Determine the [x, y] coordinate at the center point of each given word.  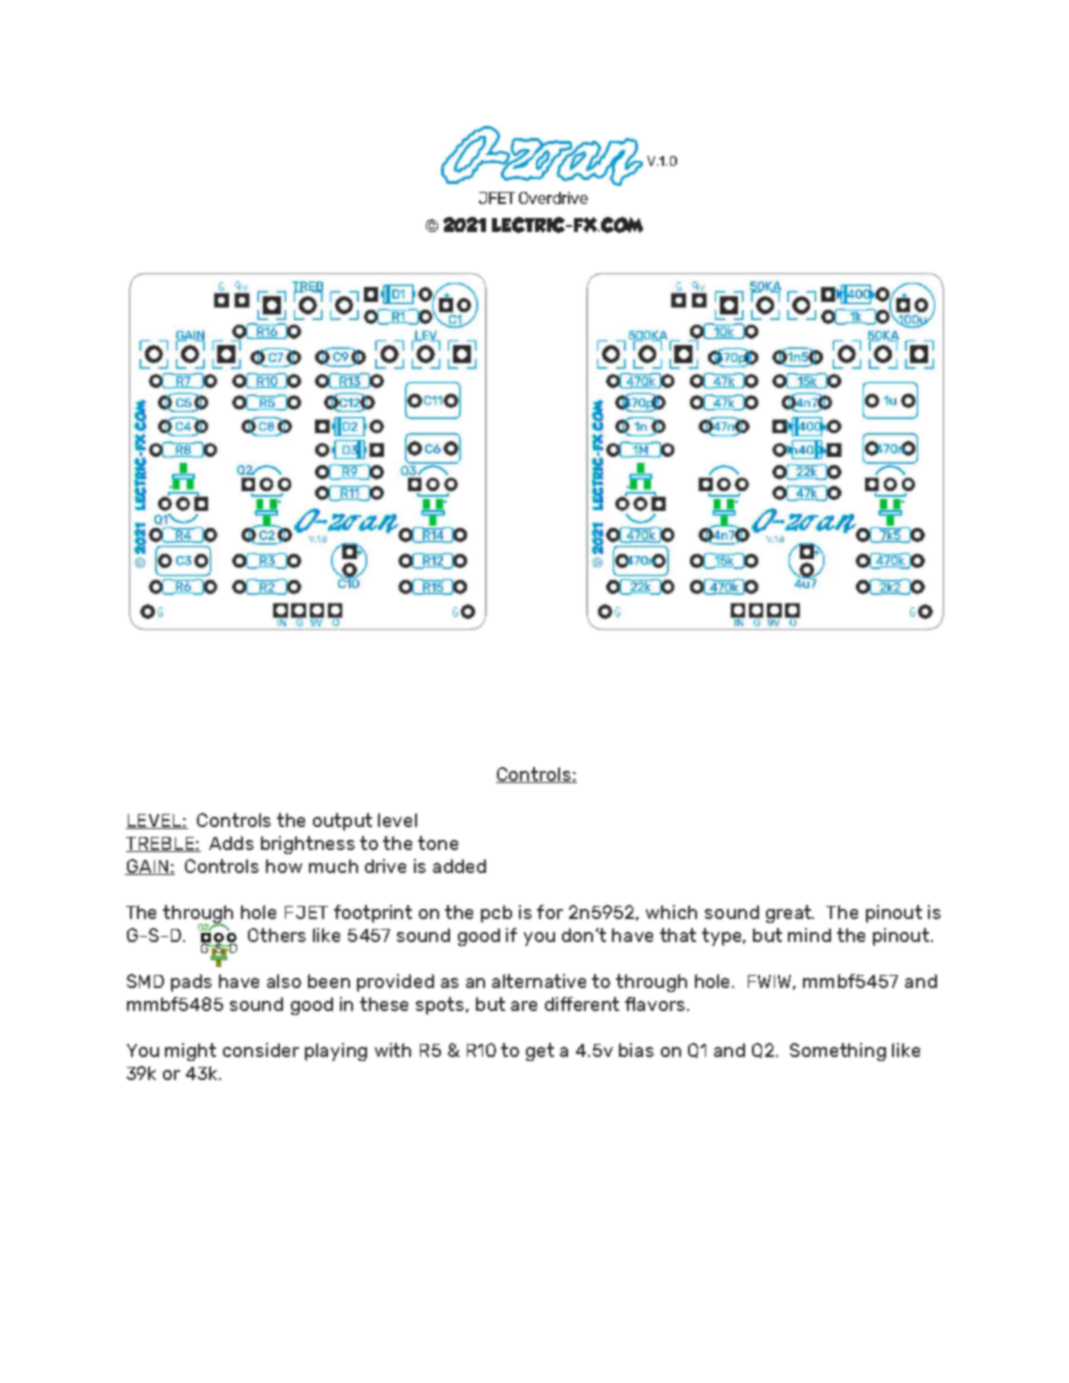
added [459, 866]
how [284, 866]
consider [261, 1050]
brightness [308, 845]
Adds [231, 843]
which [671, 912]
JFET [497, 198]
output [342, 822]
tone [438, 843]
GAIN [148, 867]
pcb [496, 914]
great [790, 914]
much [333, 866]
